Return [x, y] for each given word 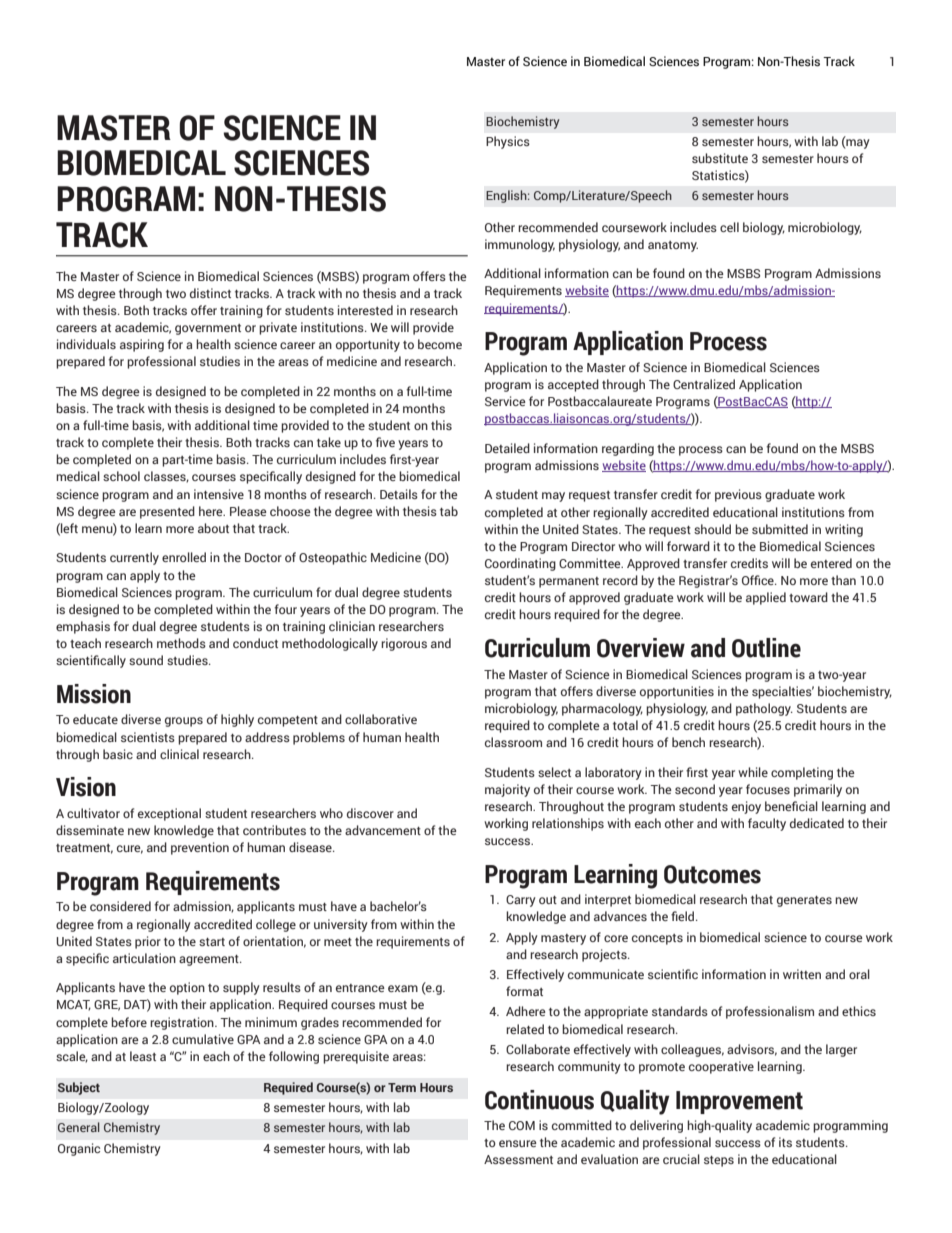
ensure [518, 1143]
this [441, 425]
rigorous [404, 644]
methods [181, 643]
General [79, 1127]
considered [120, 906]
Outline [766, 648]
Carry [521, 901]
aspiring [142, 345]
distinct [210, 293]
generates [804, 901]
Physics [508, 142]
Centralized [704, 384]
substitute [720, 158]
